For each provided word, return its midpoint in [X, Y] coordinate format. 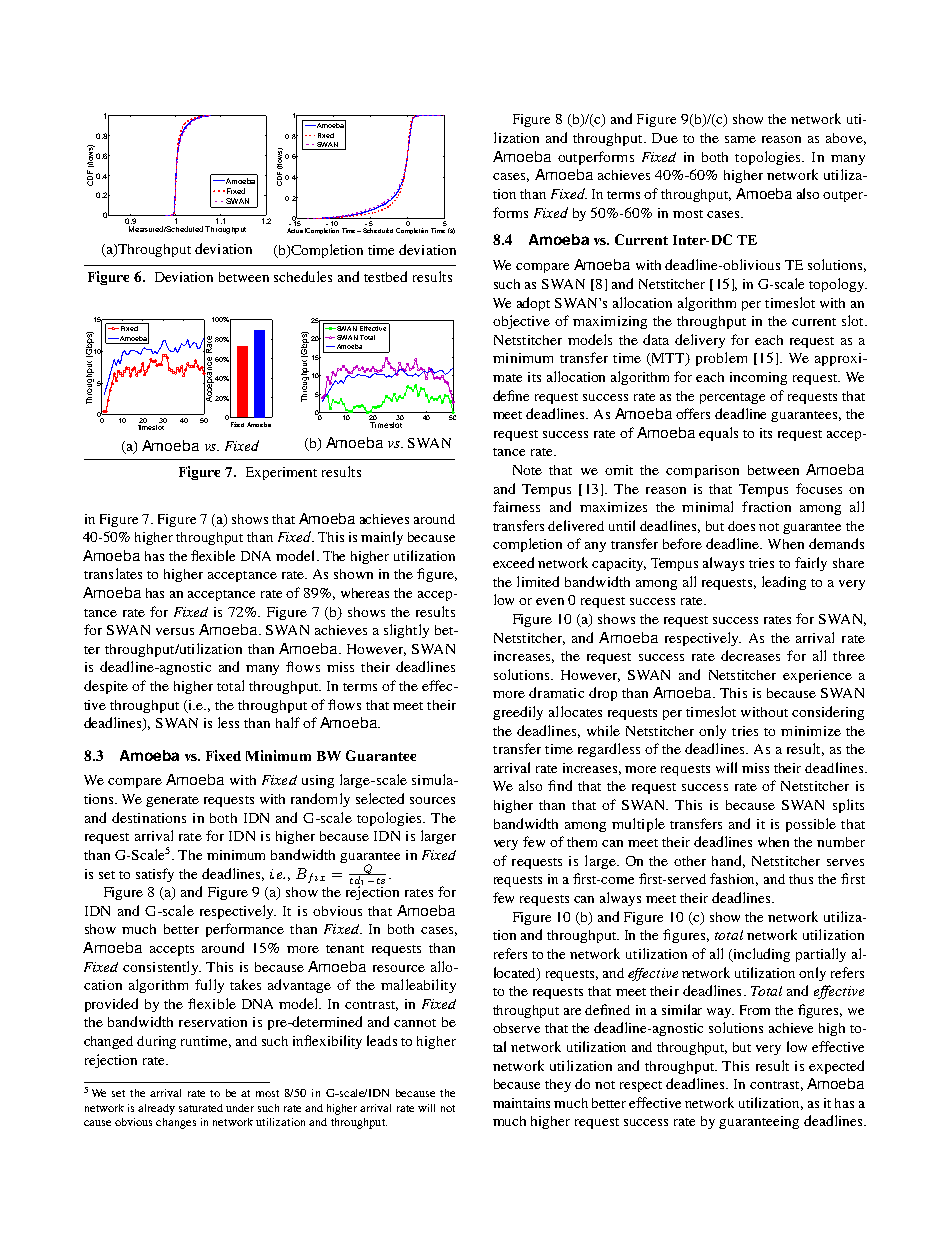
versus [175, 631]
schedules [303, 276]
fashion [734, 879]
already [156, 1109]
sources [432, 800]
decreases [750, 655]
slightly [406, 631]
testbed [385, 276]
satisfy [155, 875]
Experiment [281, 473]
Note [527, 470]
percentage [732, 398]
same [740, 139]
